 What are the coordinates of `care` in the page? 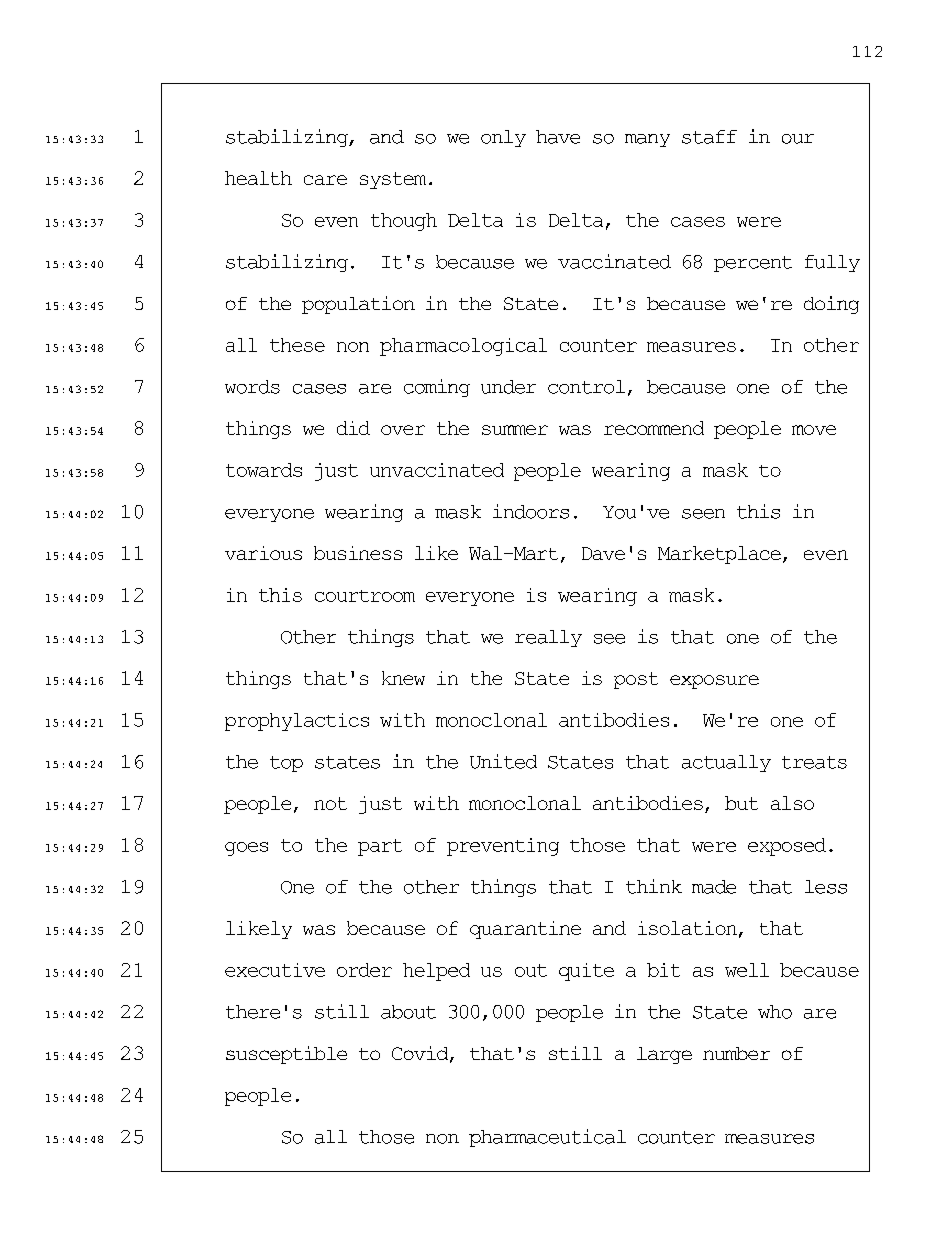 It's located at (325, 180).
